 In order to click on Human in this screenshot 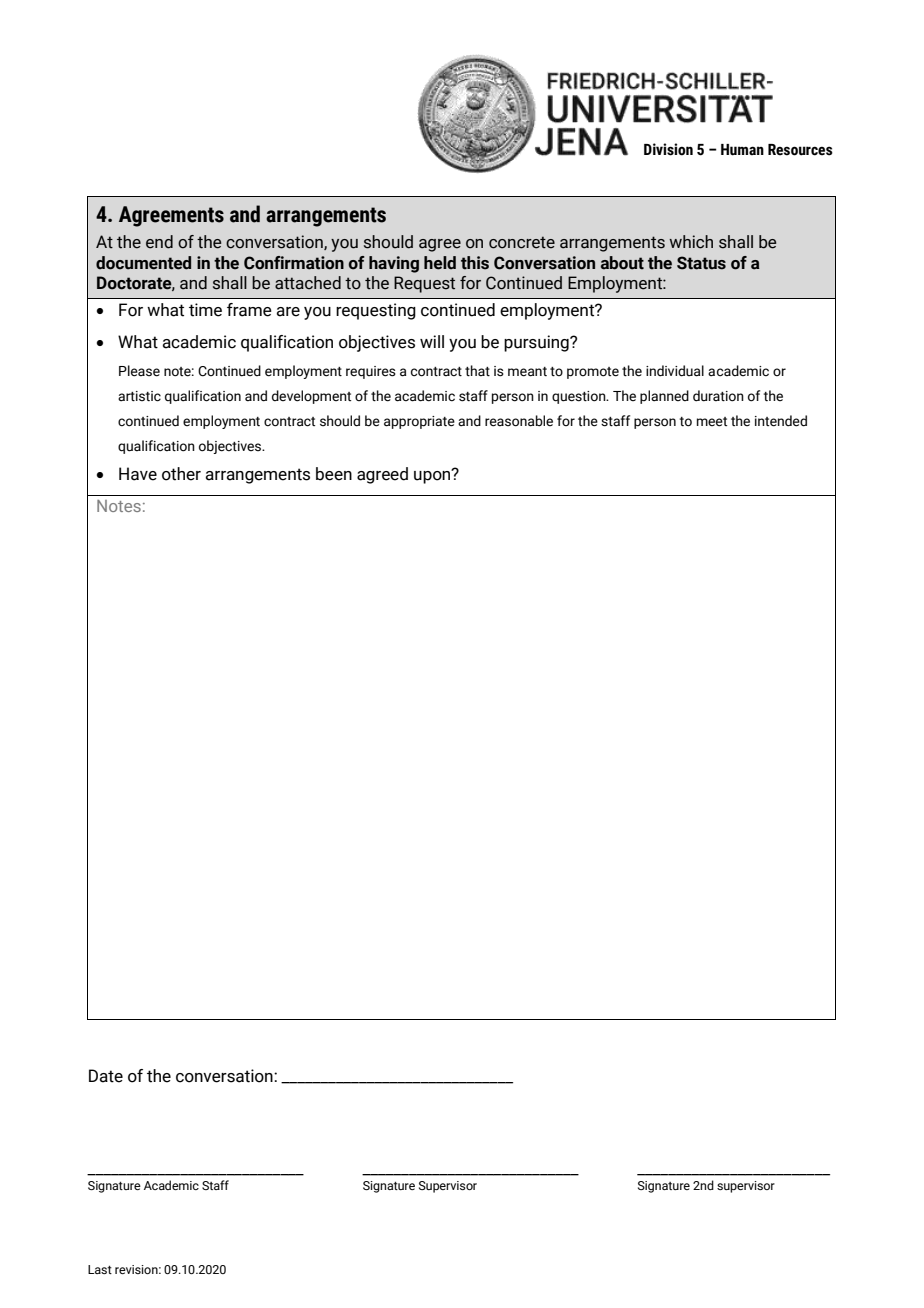, I will do `click(742, 150)`.
